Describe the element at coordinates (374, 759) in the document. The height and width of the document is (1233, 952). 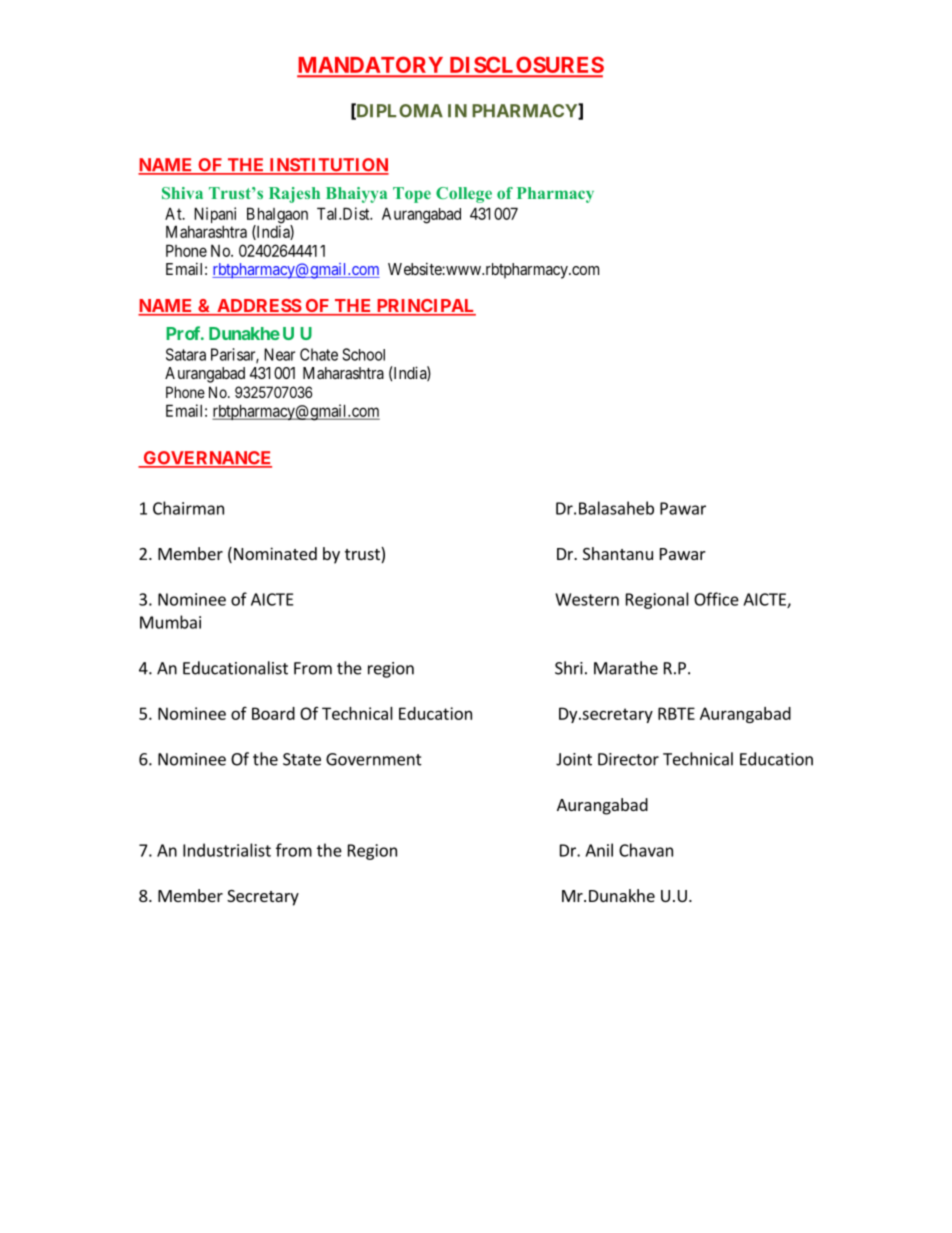
I see `Government` at that location.
